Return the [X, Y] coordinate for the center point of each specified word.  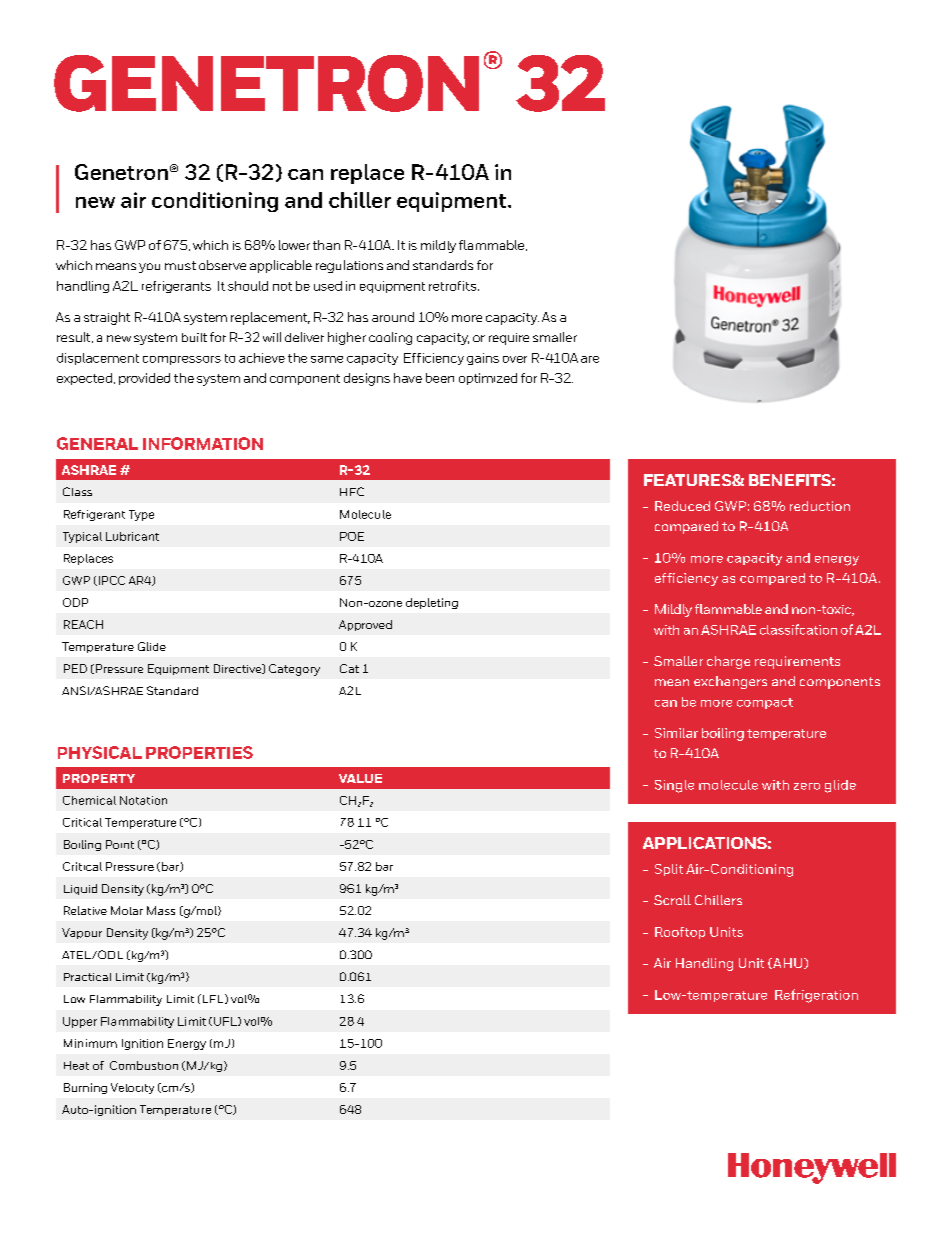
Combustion [144, 1065]
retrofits [452, 286]
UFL [226, 1021]
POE [352, 536]
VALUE [360, 778]
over [515, 359]
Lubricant [132, 536]
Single [674, 786]
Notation [143, 800]
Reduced [682, 506]
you [149, 268]
